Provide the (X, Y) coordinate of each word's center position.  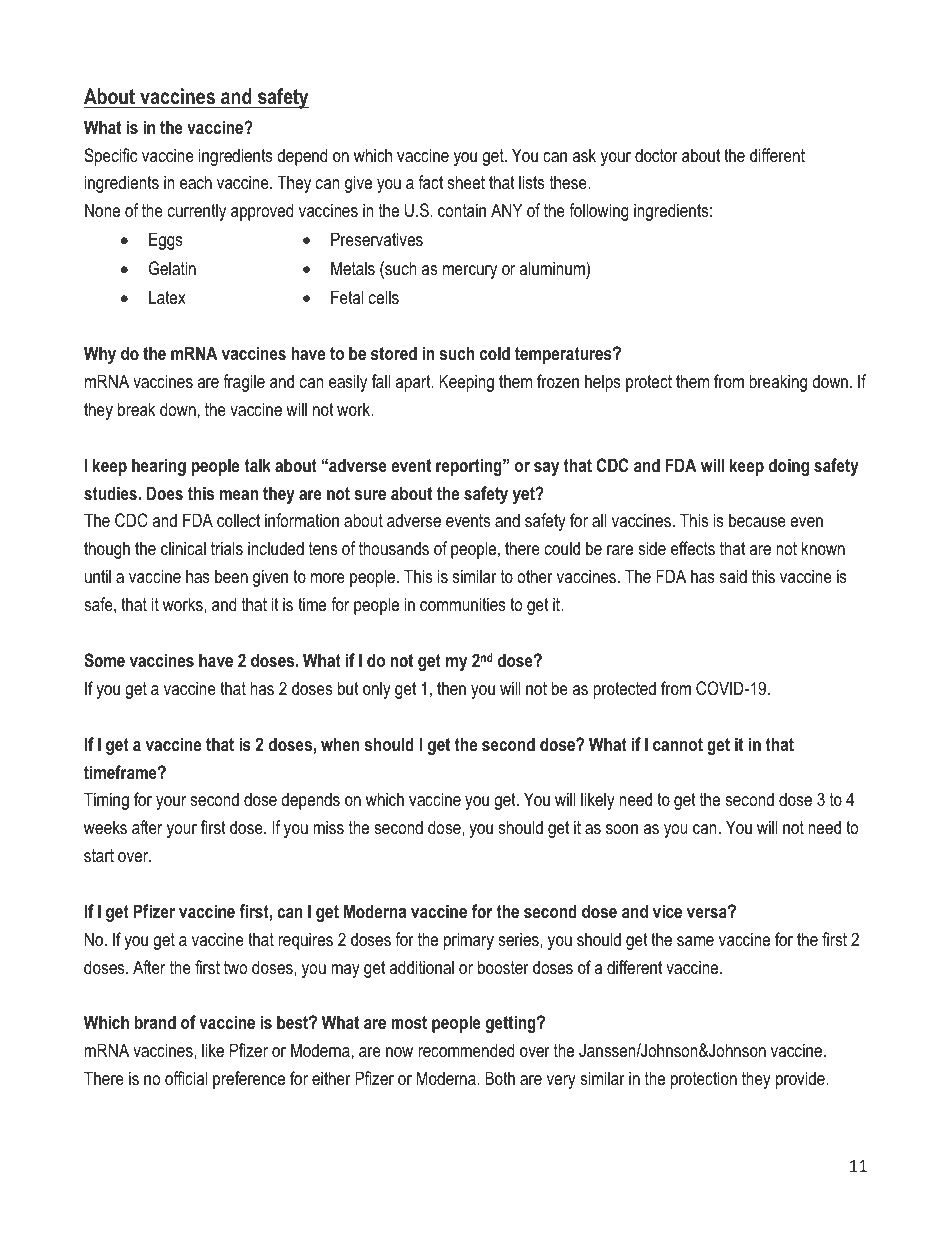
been (231, 576)
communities (463, 604)
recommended (466, 1050)
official (186, 1078)
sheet (466, 182)
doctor (656, 155)
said (733, 576)
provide (801, 1080)
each (196, 182)
